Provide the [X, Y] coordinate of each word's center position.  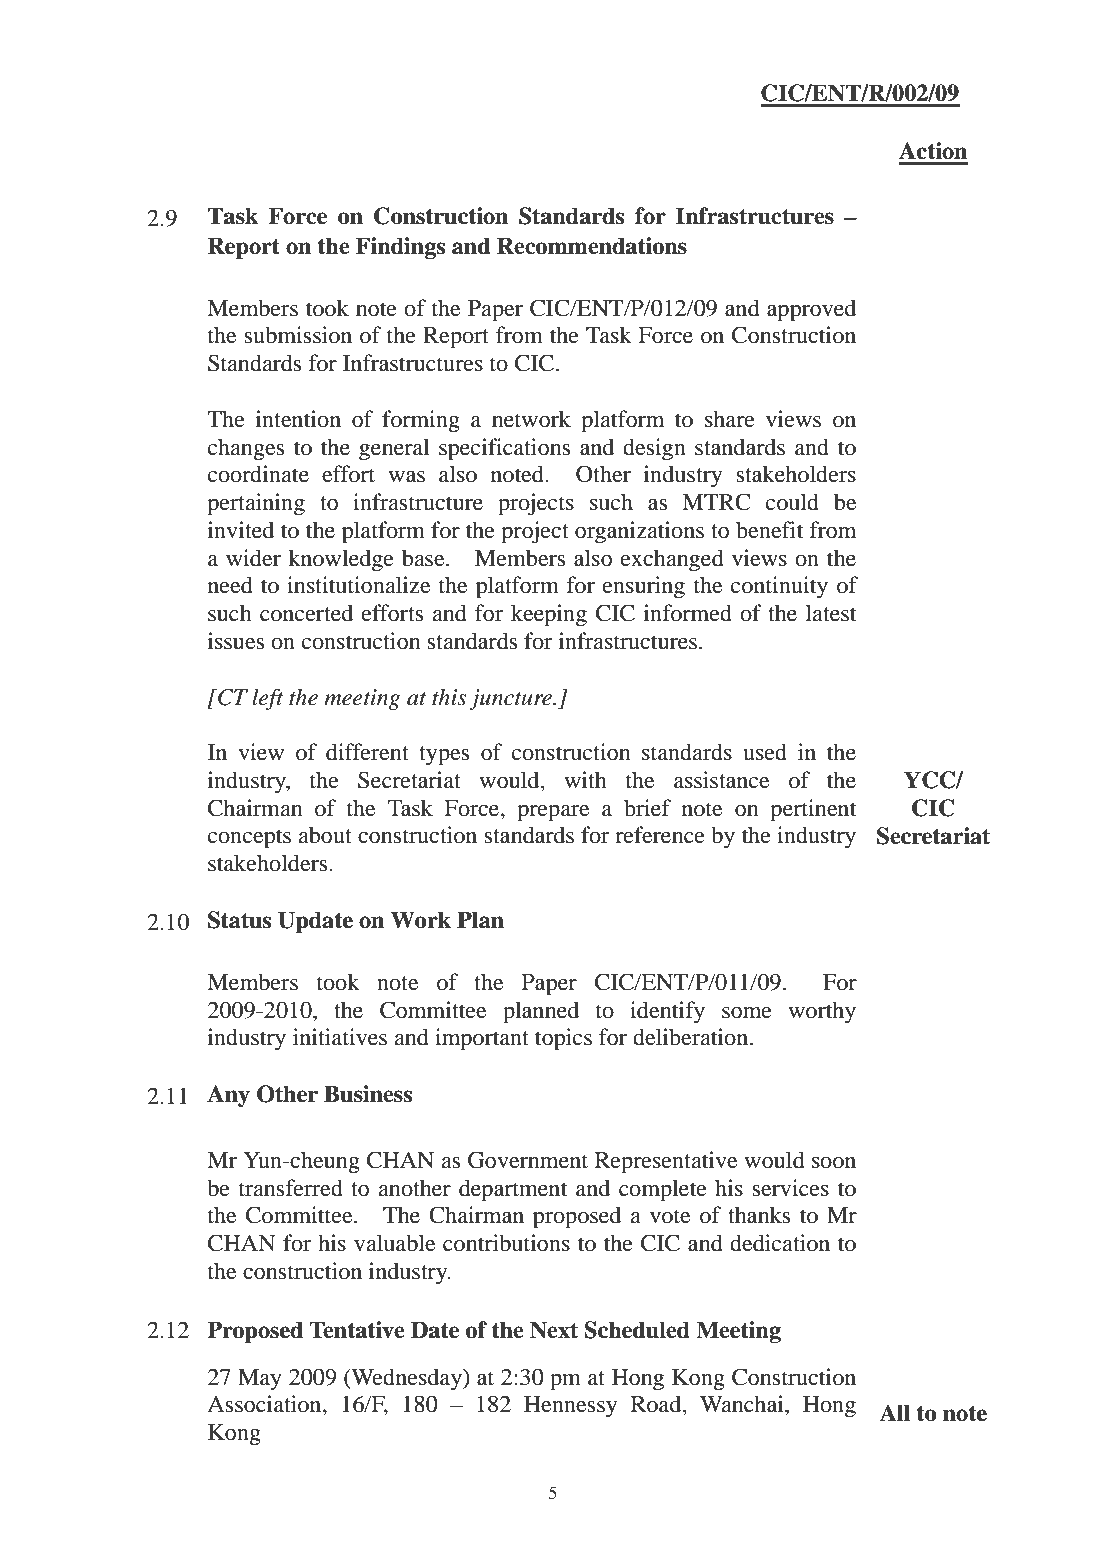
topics [563, 1039]
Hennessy [570, 1406]
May [260, 1380]
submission [298, 335]
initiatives [340, 1037]
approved [811, 310]
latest [831, 613]
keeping [549, 615]
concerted [306, 613]
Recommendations [592, 246]
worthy [822, 1012]
